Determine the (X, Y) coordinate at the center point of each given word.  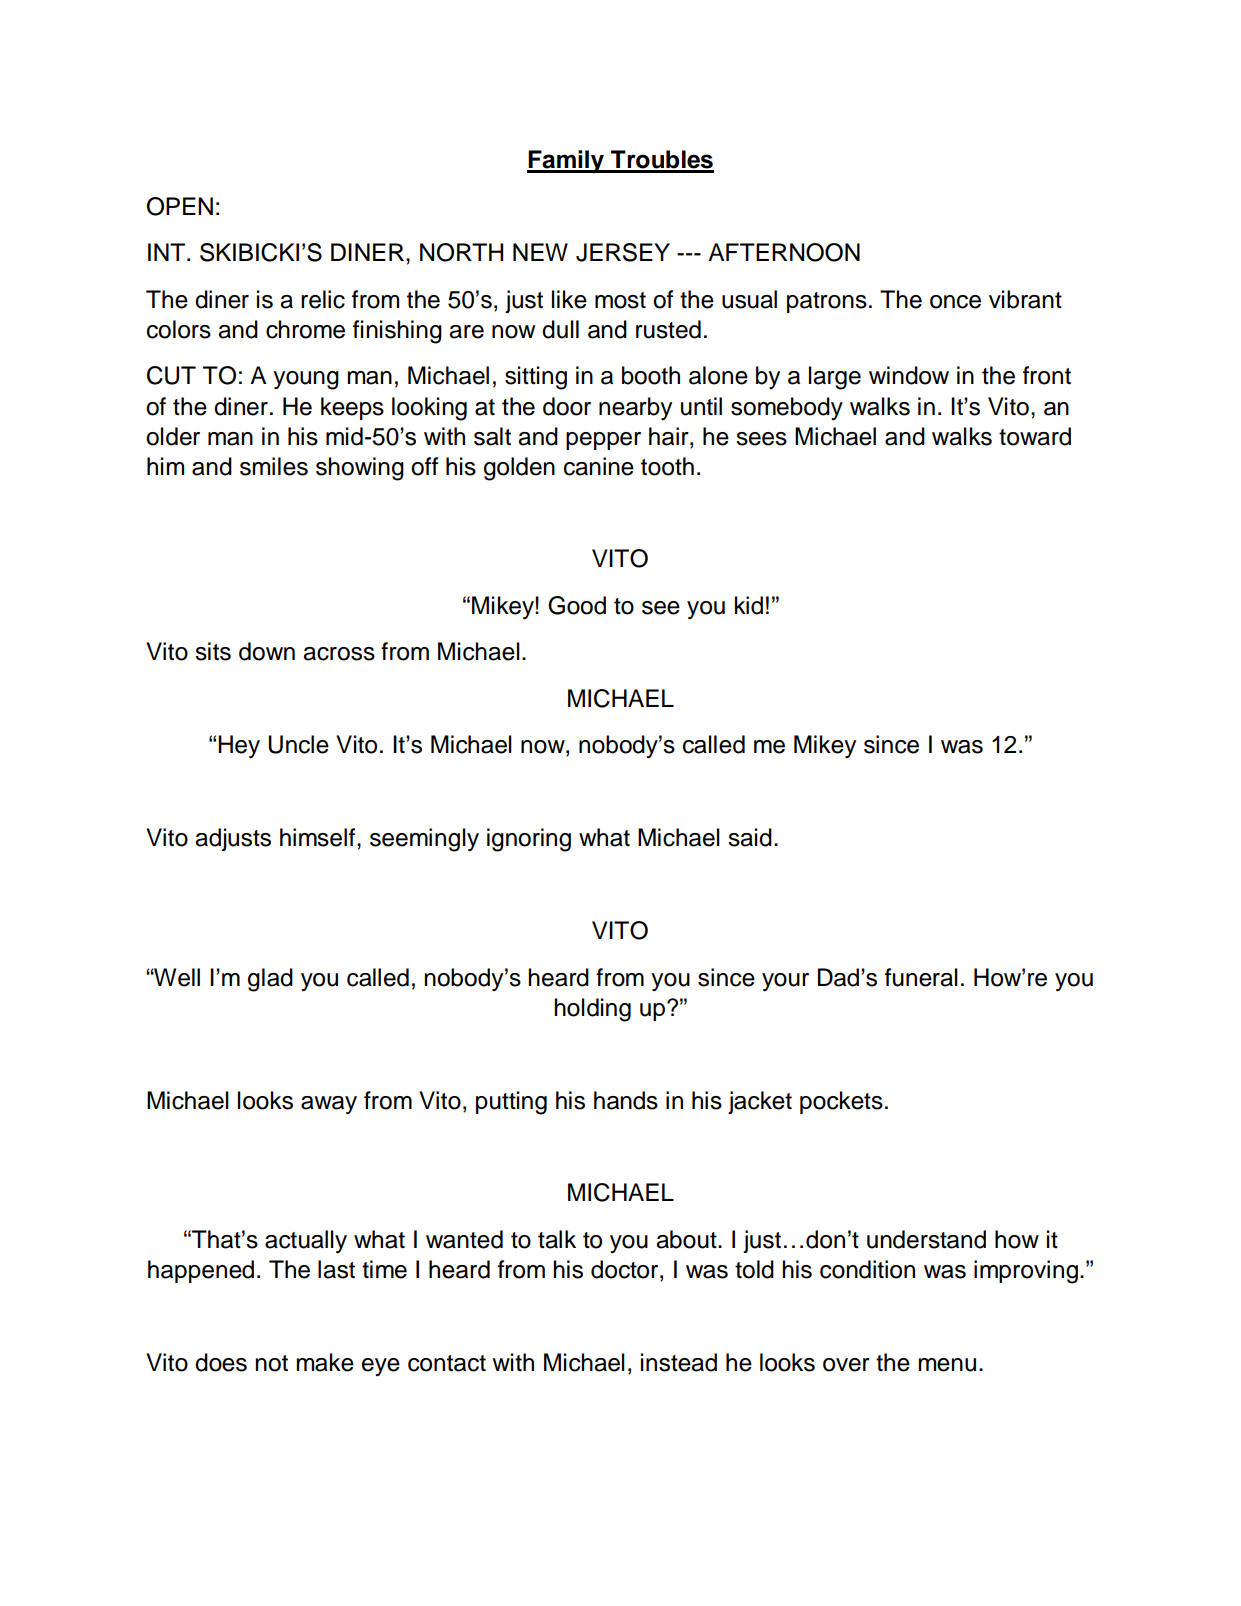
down (267, 651)
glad (270, 980)
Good (577, 605)
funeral (921, 977)
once (955, 302)
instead (679, 1362)
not (271, 1363)
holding (592, 1010)
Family (566, 162)
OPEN (180, 206)
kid (749, 605)
